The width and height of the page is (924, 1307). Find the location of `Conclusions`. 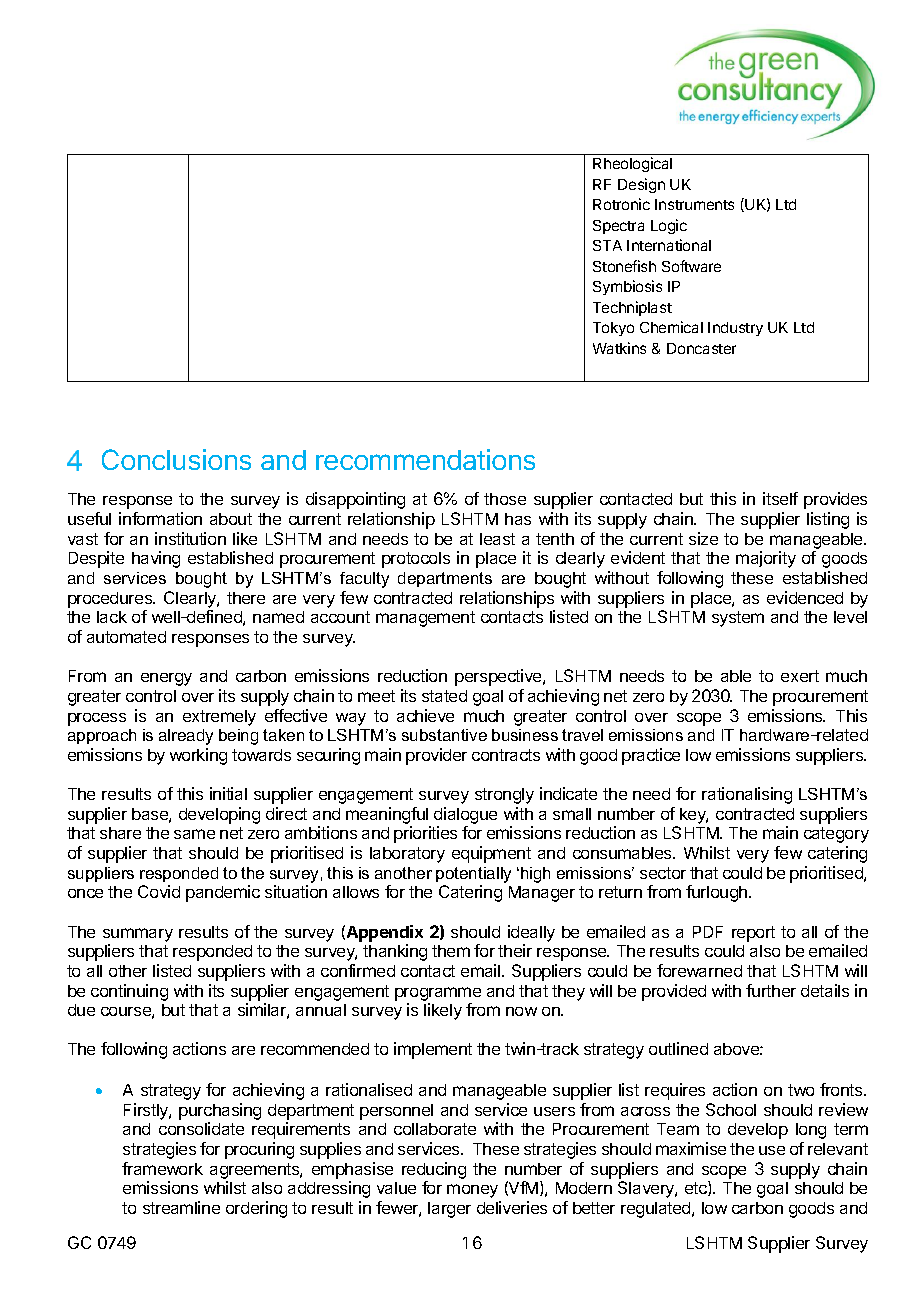

Conclusions is located at coordinates (176, 459).
